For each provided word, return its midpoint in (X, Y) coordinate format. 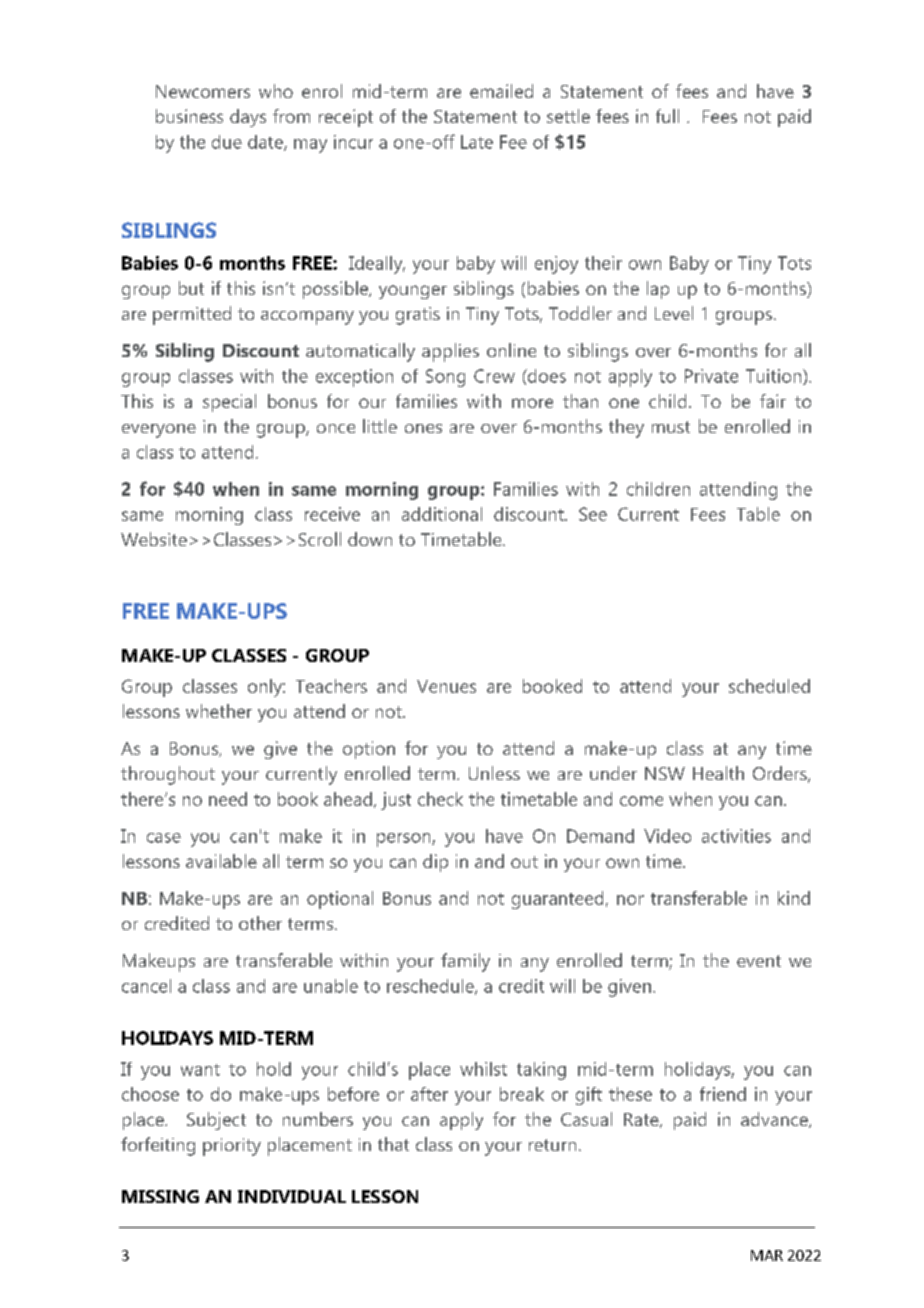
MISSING (160, 1196)
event (759, 961)
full (667, 116)
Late (477, 142)
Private (711, 376)
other (260, 923)
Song (445, 378)
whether (219, 711)
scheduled (769, 686)
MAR (767, 1255)
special (229, 403)
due (227, 142)
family (465, 962)
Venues (446, 686)
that (393, 1144)
